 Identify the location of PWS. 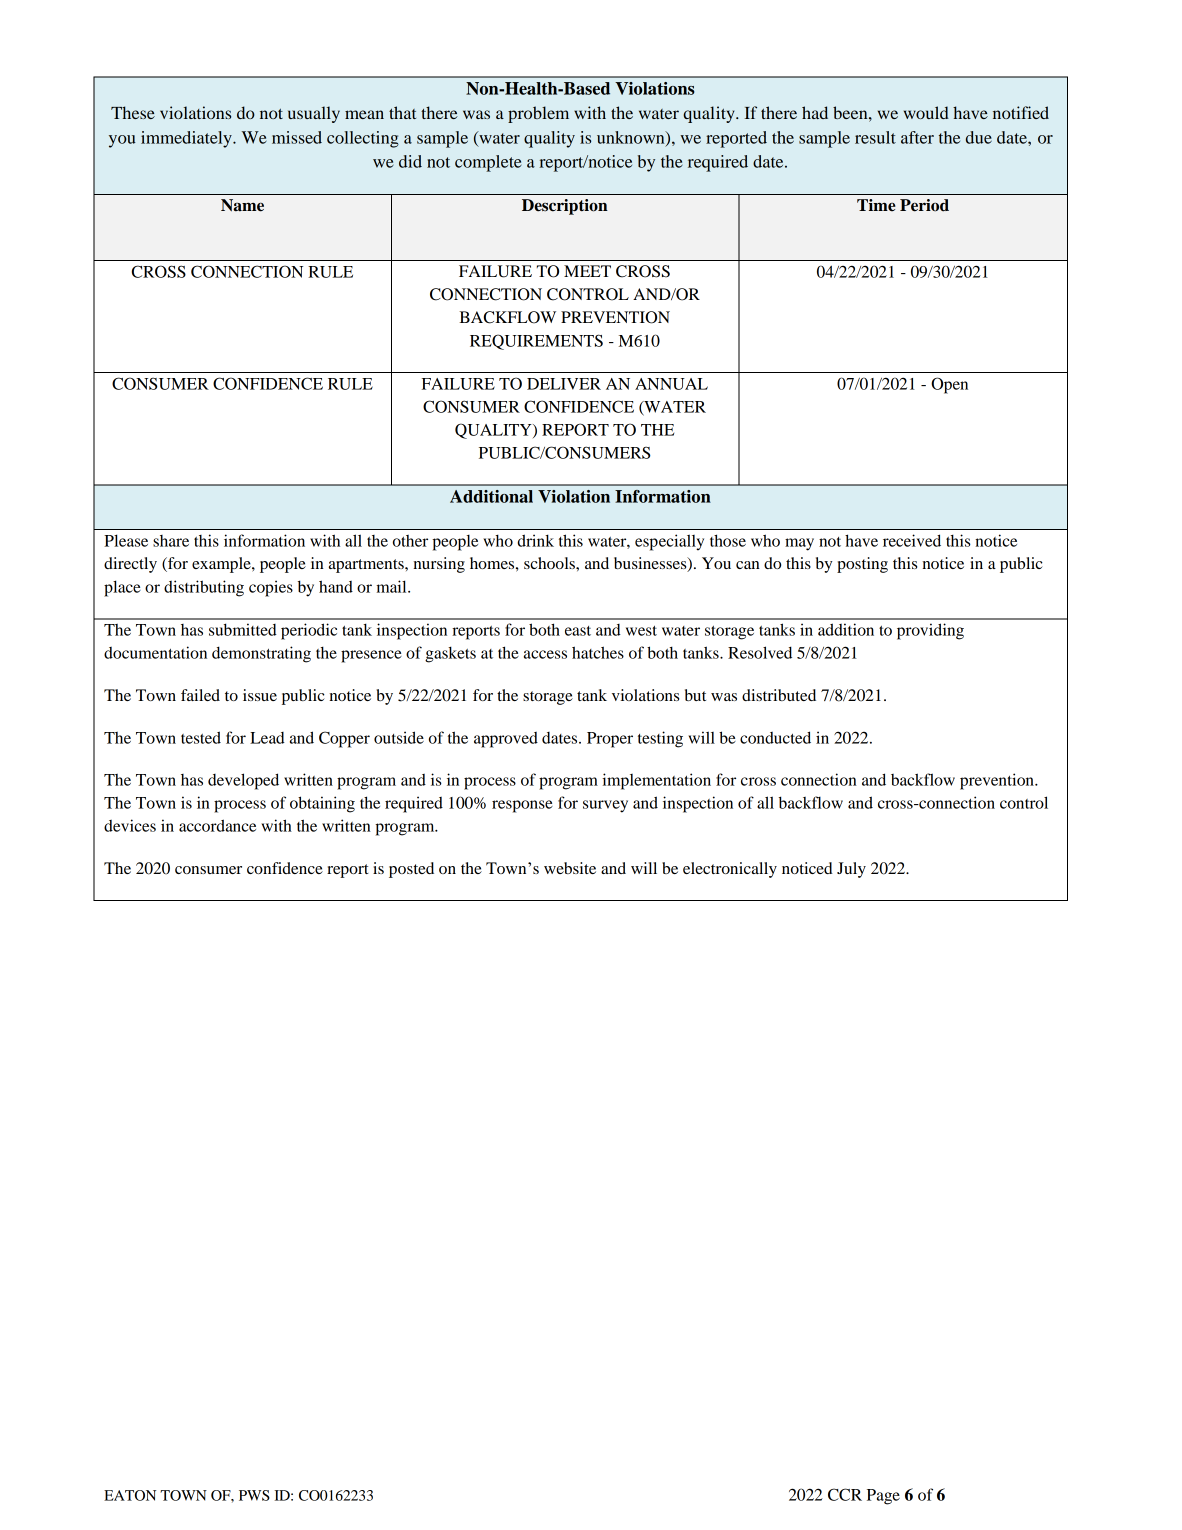
(254, 1495).
